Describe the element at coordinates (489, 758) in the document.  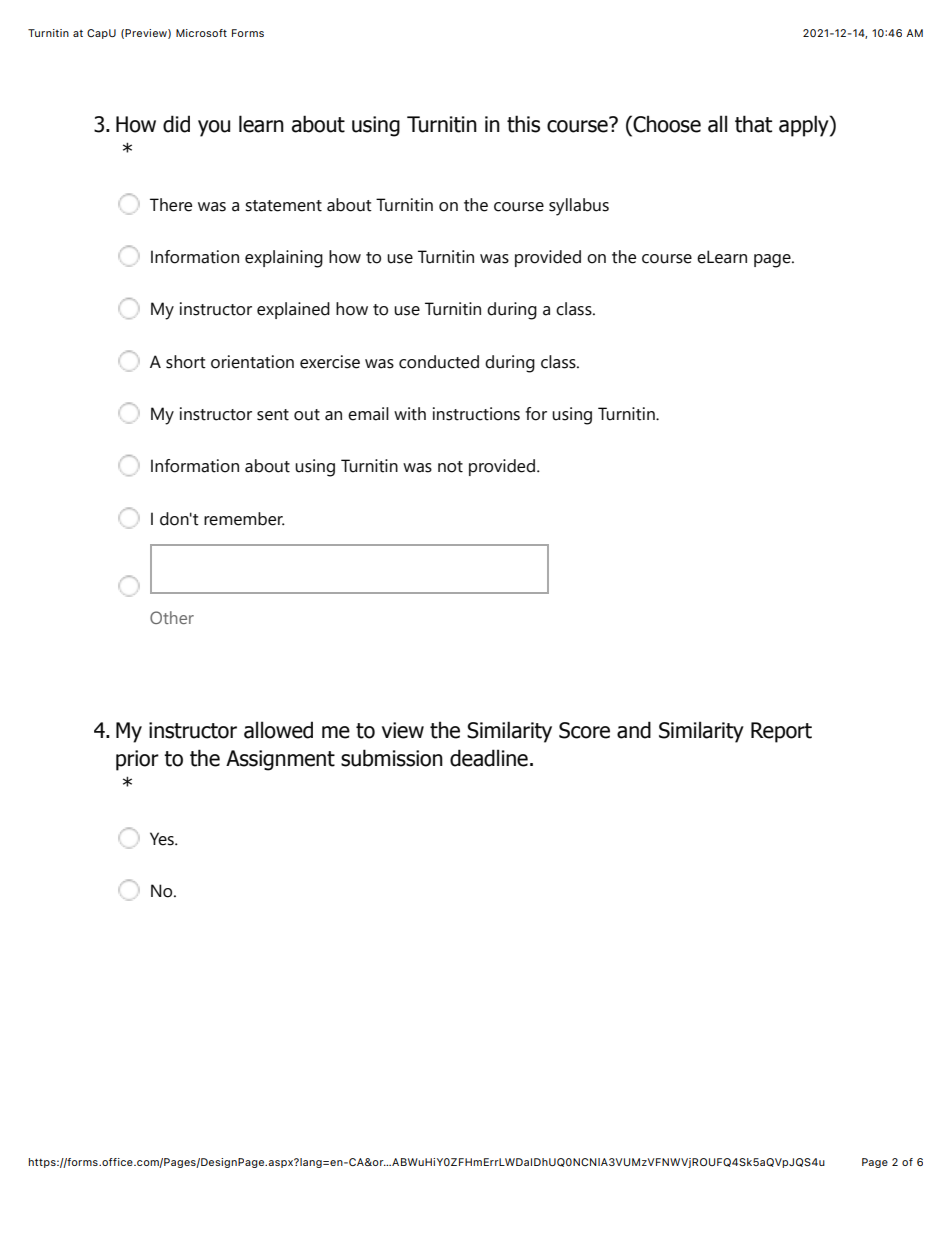
I see `deadline` at that location.
